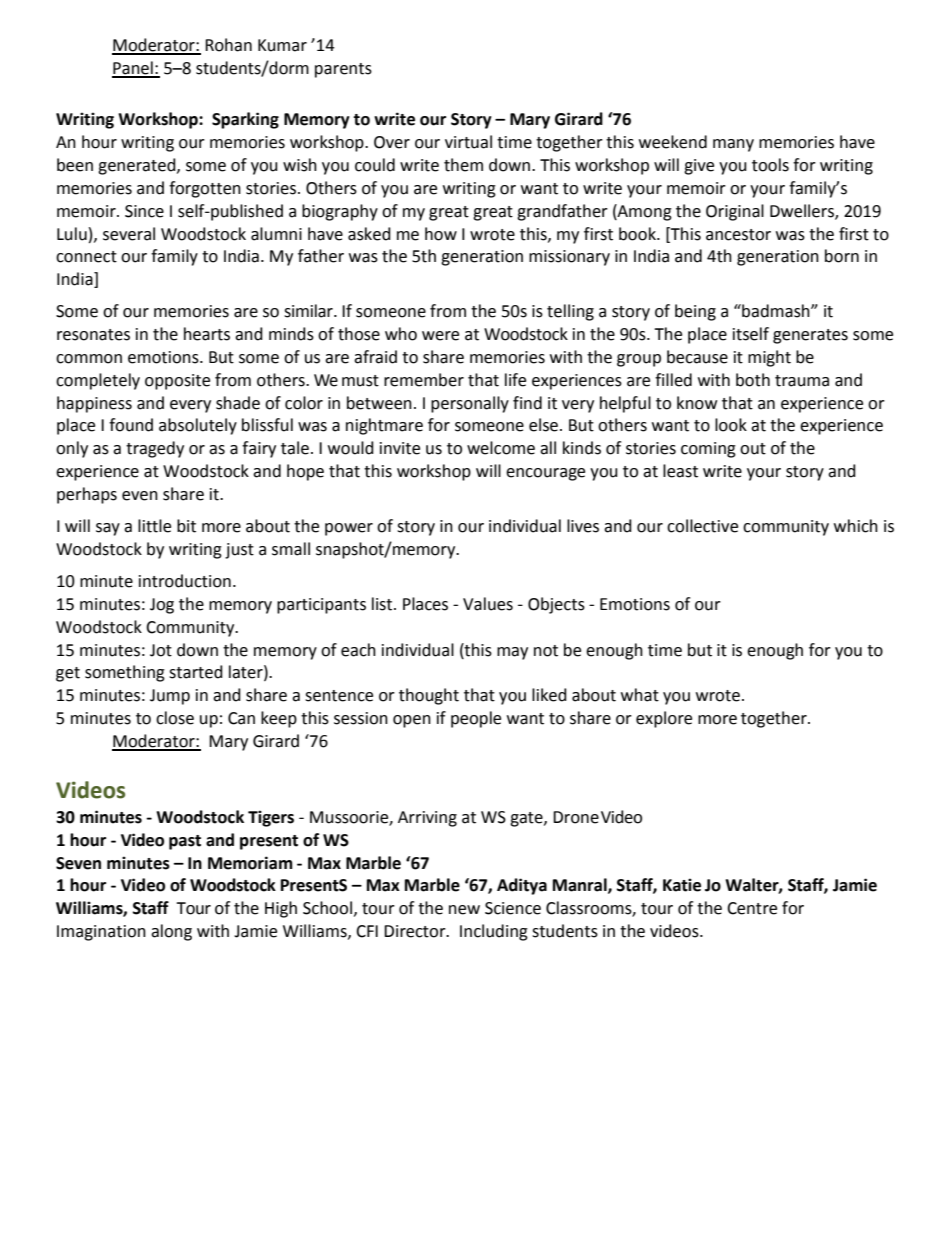 This image has width=952, height=1233. Describe the element at coordinates (343, 70) in the image. I see `parents` at that location.
